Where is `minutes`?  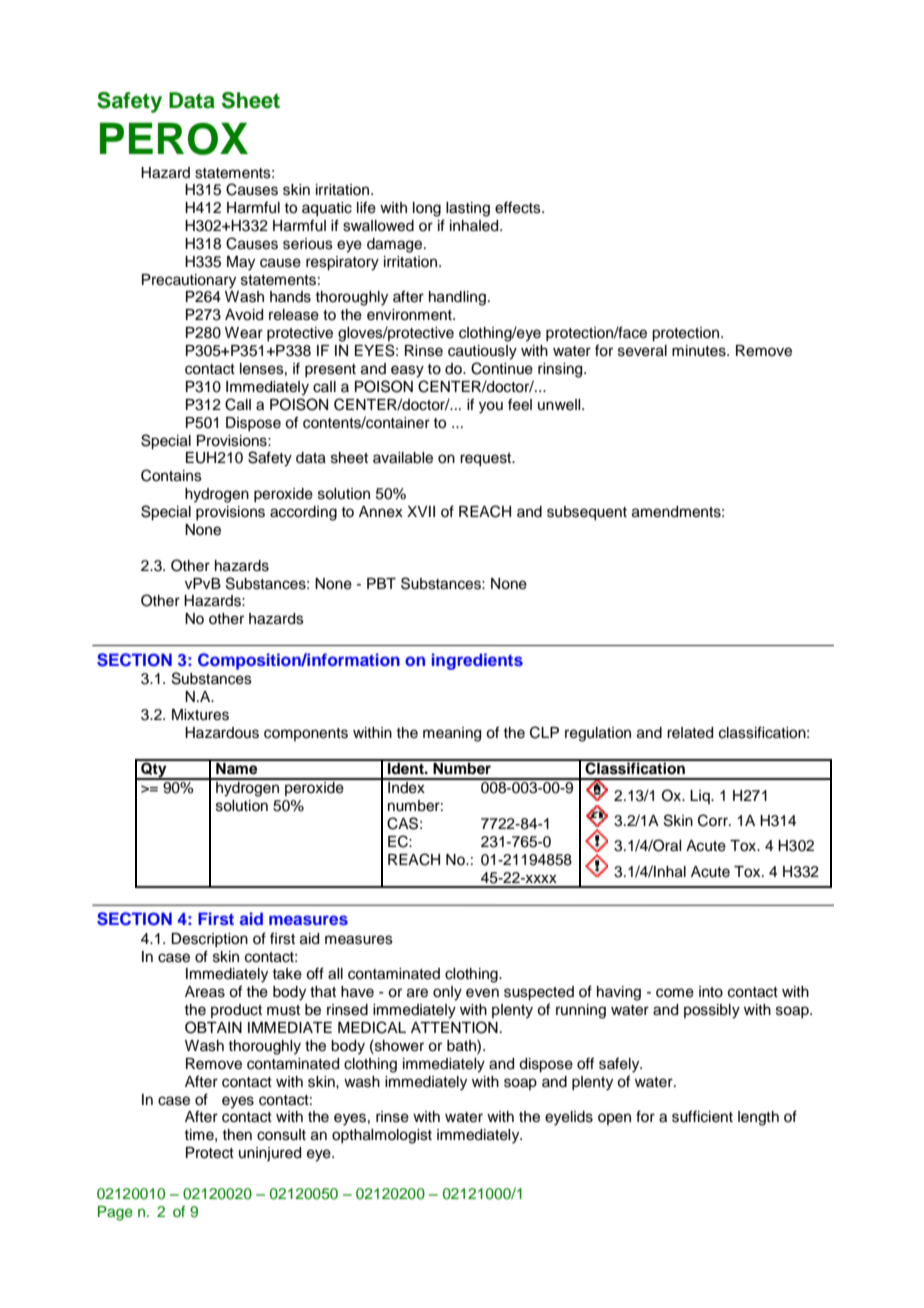
minutes is located at coordinates (700, 351).
